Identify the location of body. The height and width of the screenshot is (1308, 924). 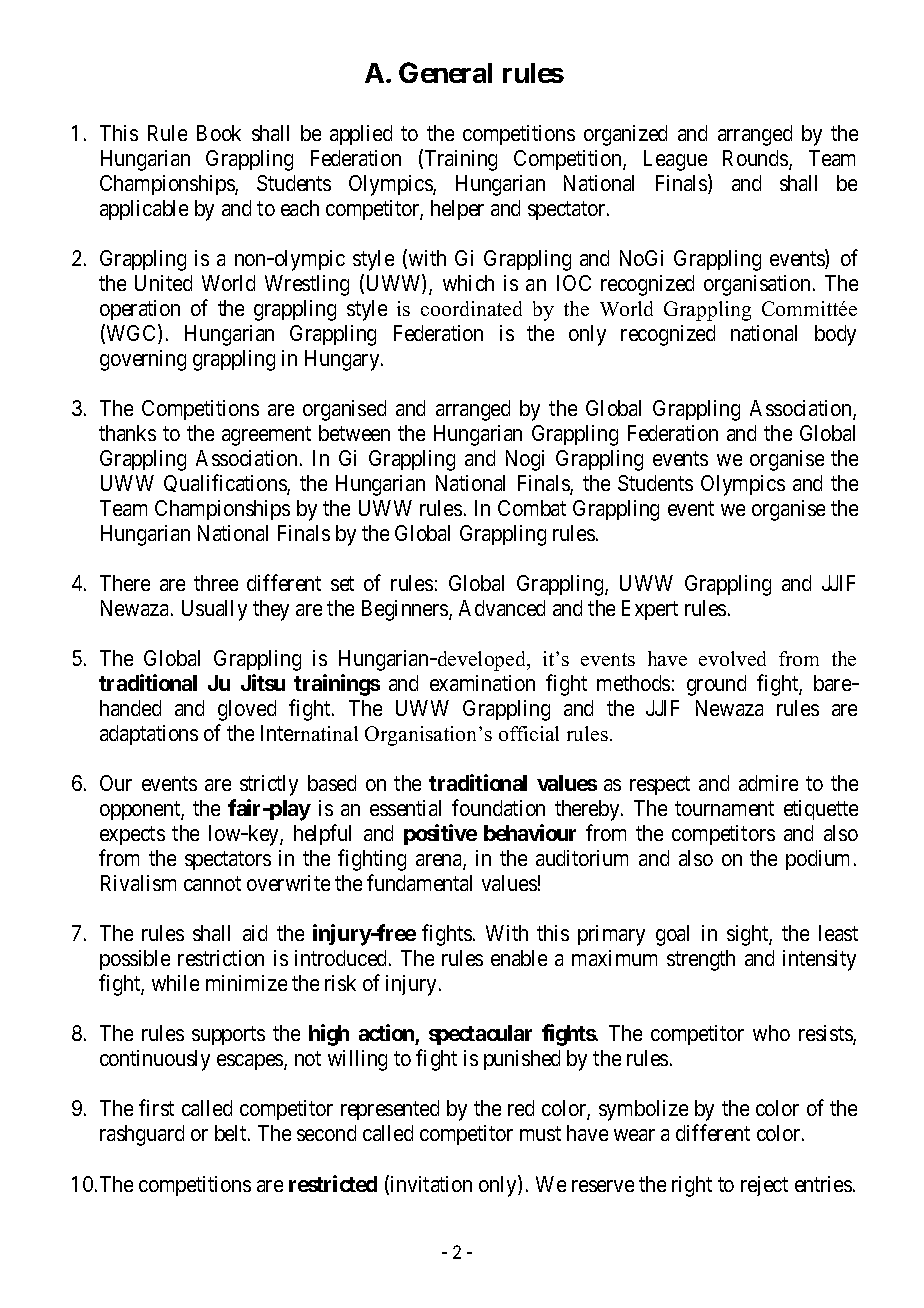
(835, 335).
